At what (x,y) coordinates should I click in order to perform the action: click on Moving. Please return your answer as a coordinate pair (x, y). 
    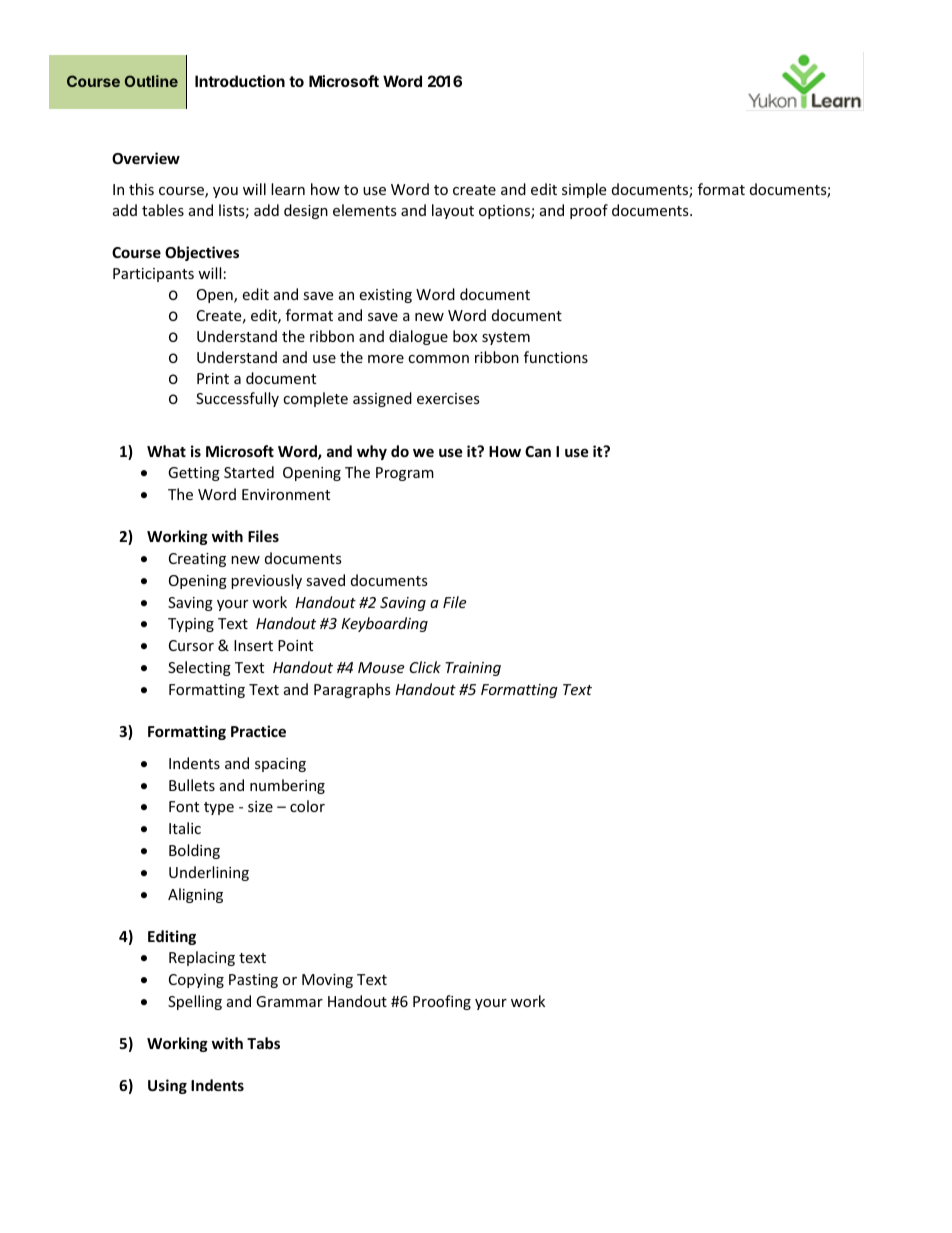
    Looking at the image, I should click on (327, 981).
